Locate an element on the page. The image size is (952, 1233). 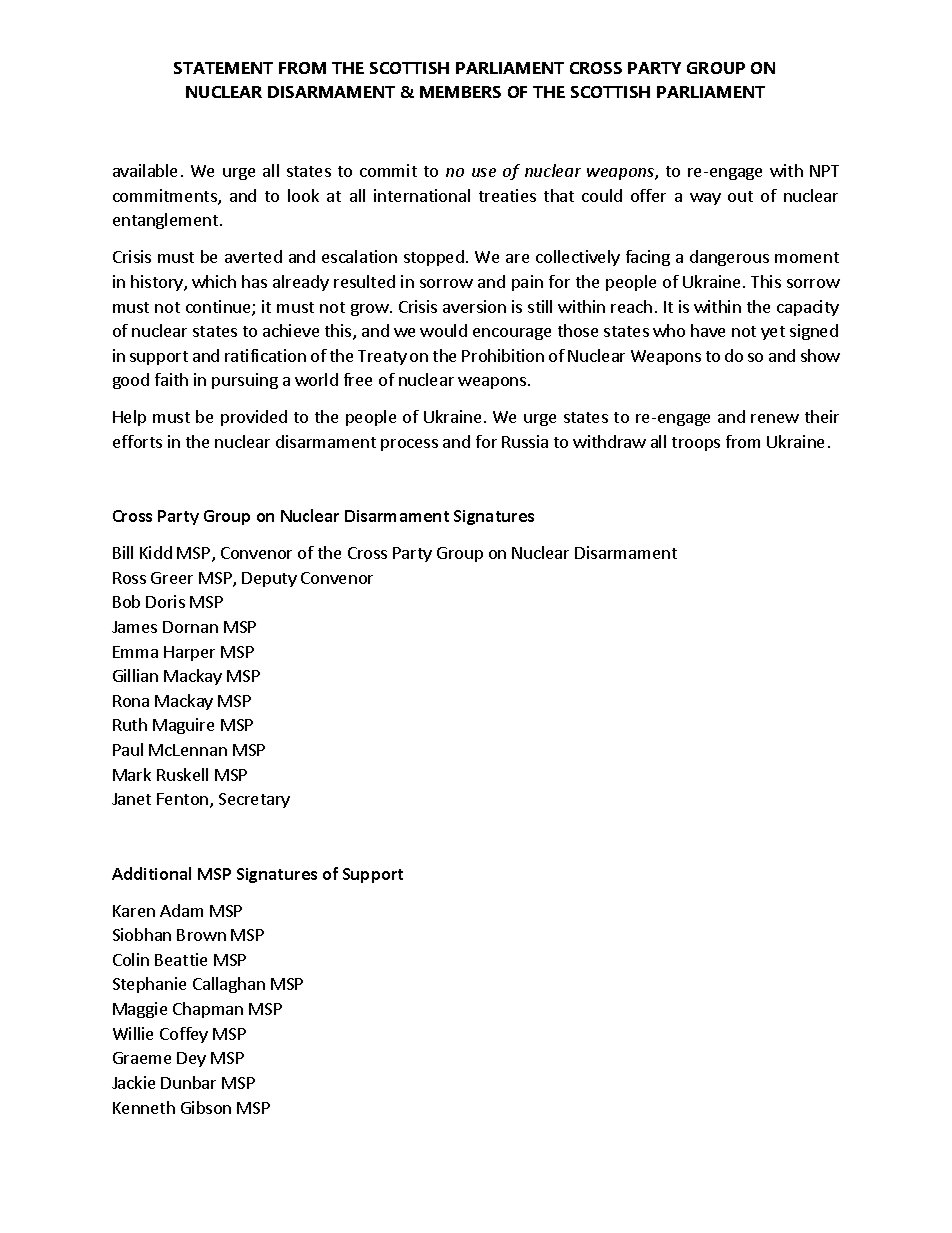
Callaghan is located at coordinates (229, 985).
